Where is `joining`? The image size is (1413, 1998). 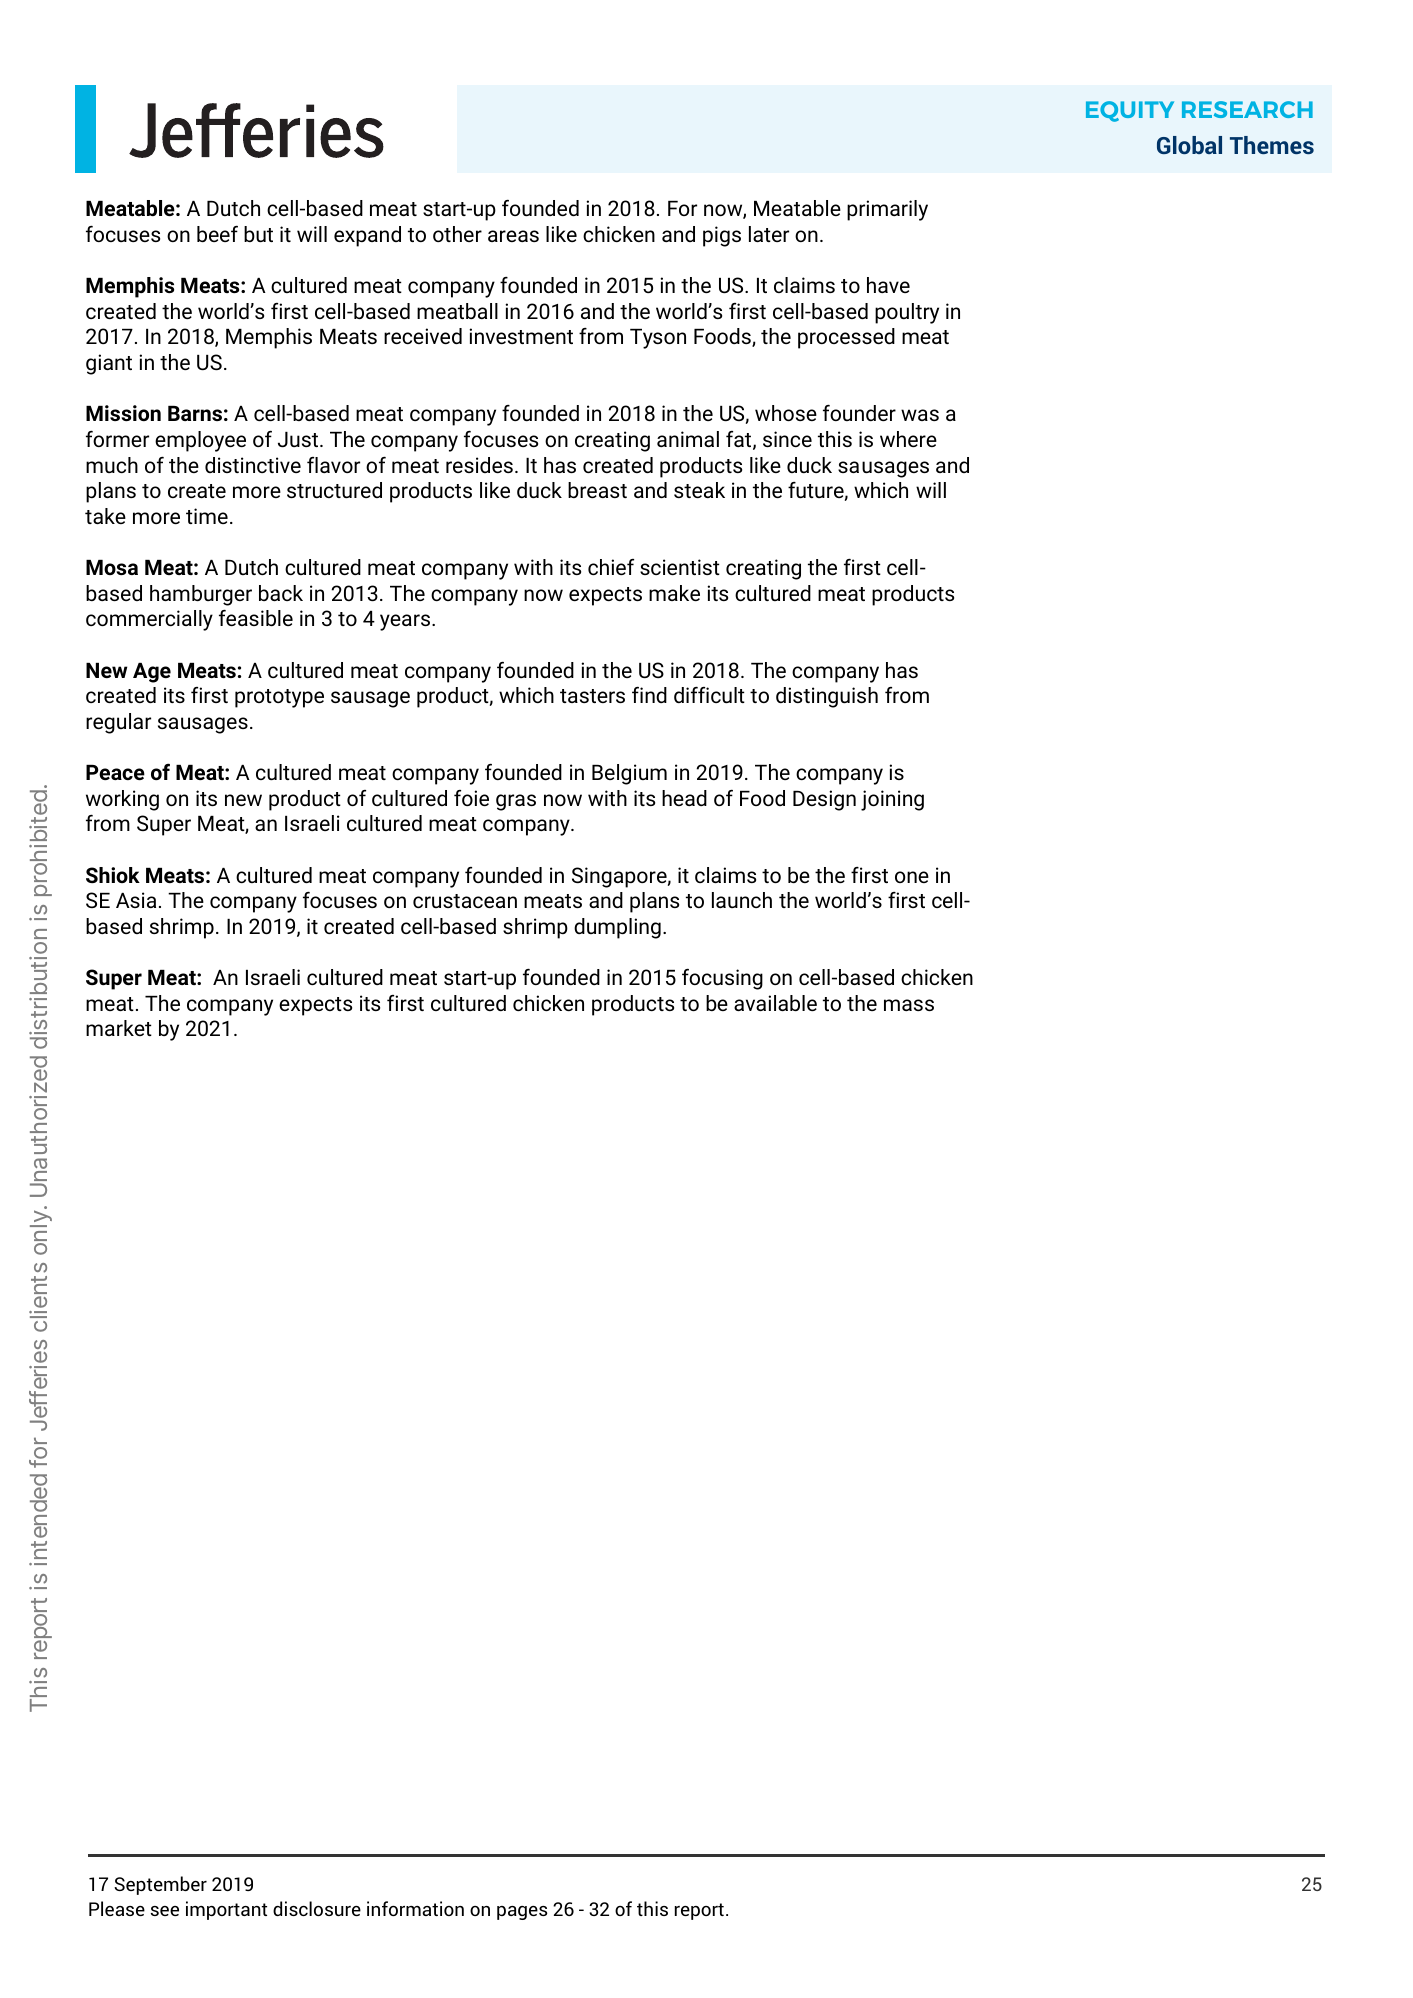
joining is located at coordinates (892, 800).
